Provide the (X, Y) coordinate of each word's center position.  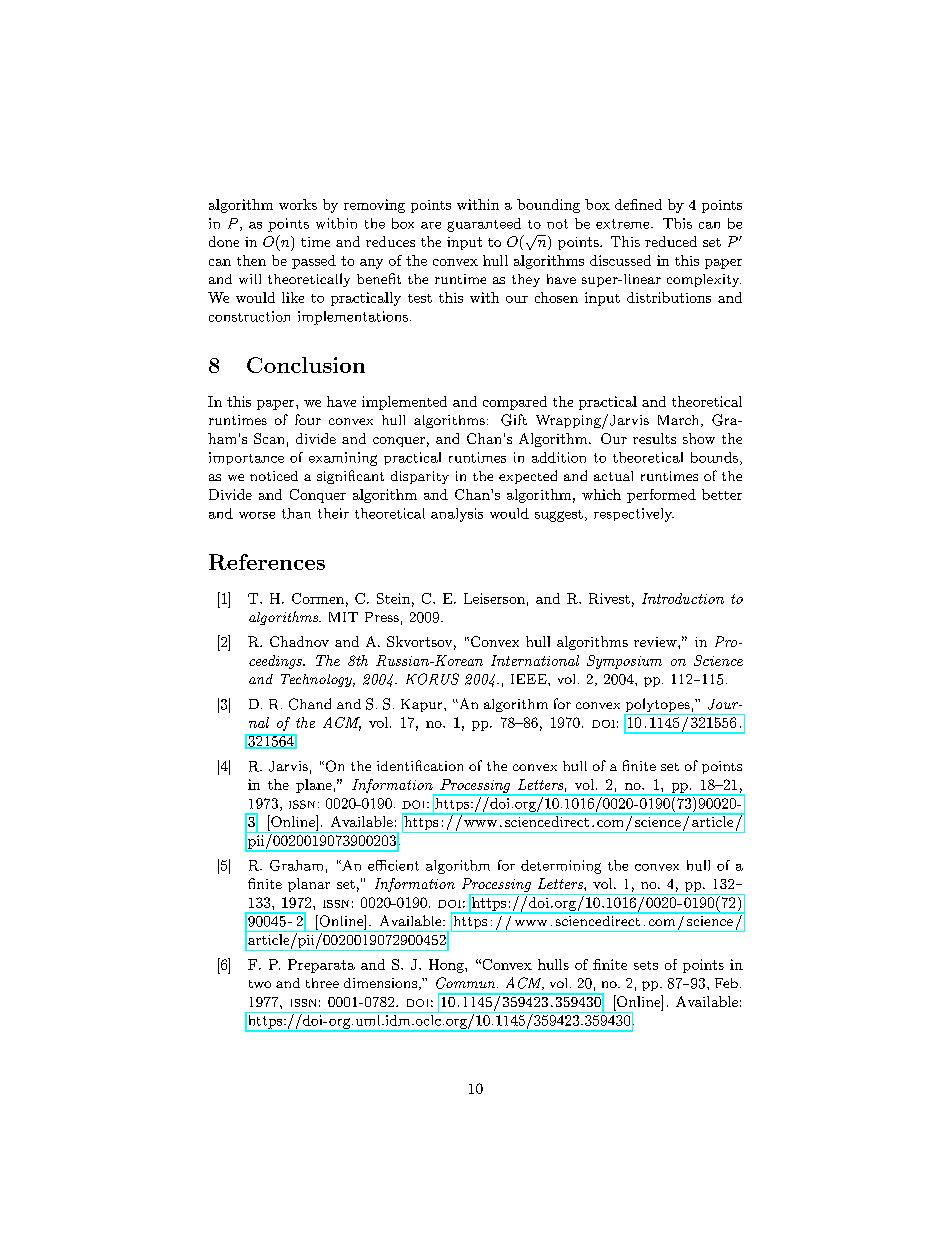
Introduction (683, 598)
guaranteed (484, 225)
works (298, 204)
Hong (447, 966)
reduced (671, 241)
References (267, 562)
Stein (393, 598)
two (260, 984)
